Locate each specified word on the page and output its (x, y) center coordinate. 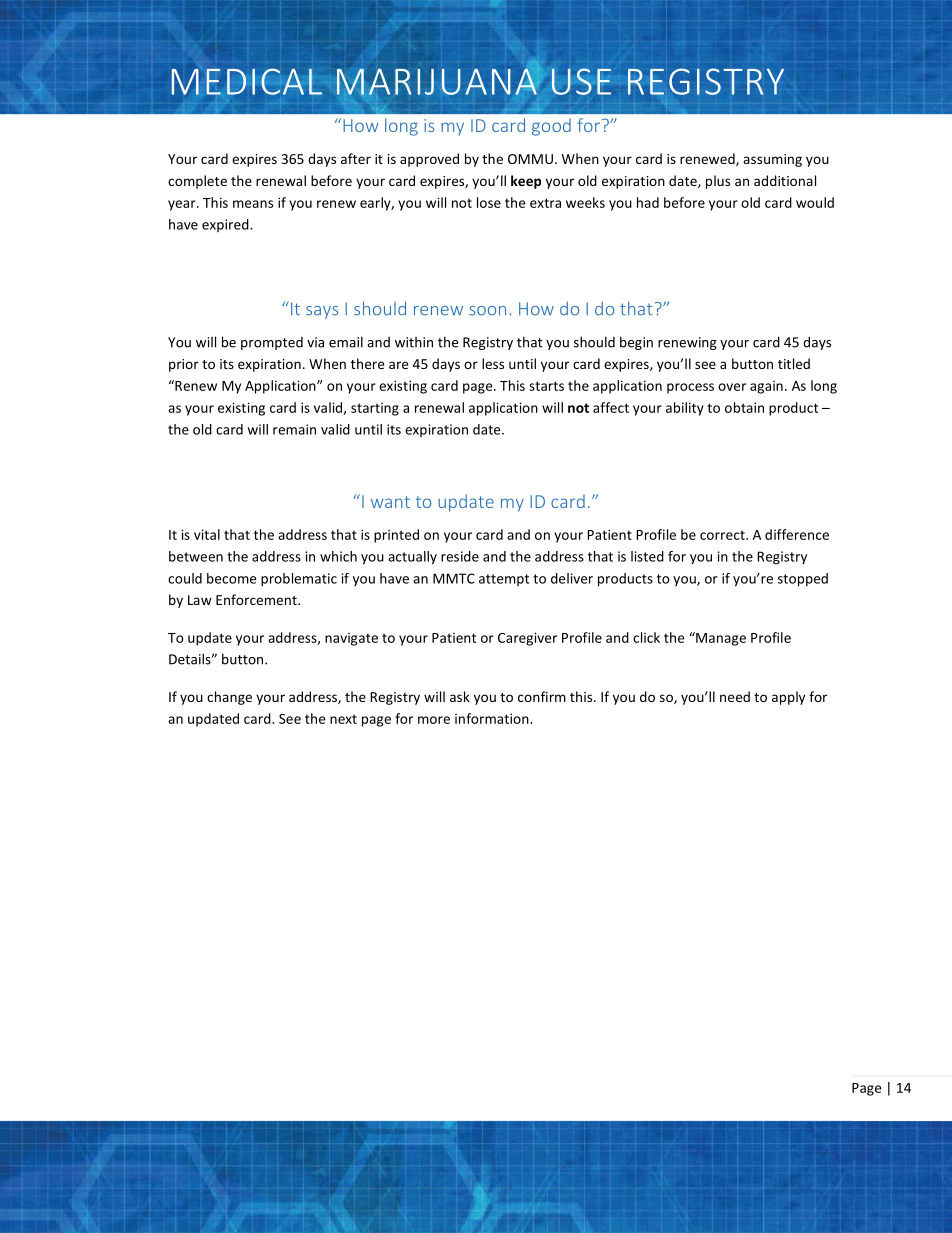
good (551, 127)
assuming (772, 160)
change (229, 698)
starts (546, 386)
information (493, 718)
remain (294, 429)
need (735, 696)
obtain (744, 407)
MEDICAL (246, 81)
